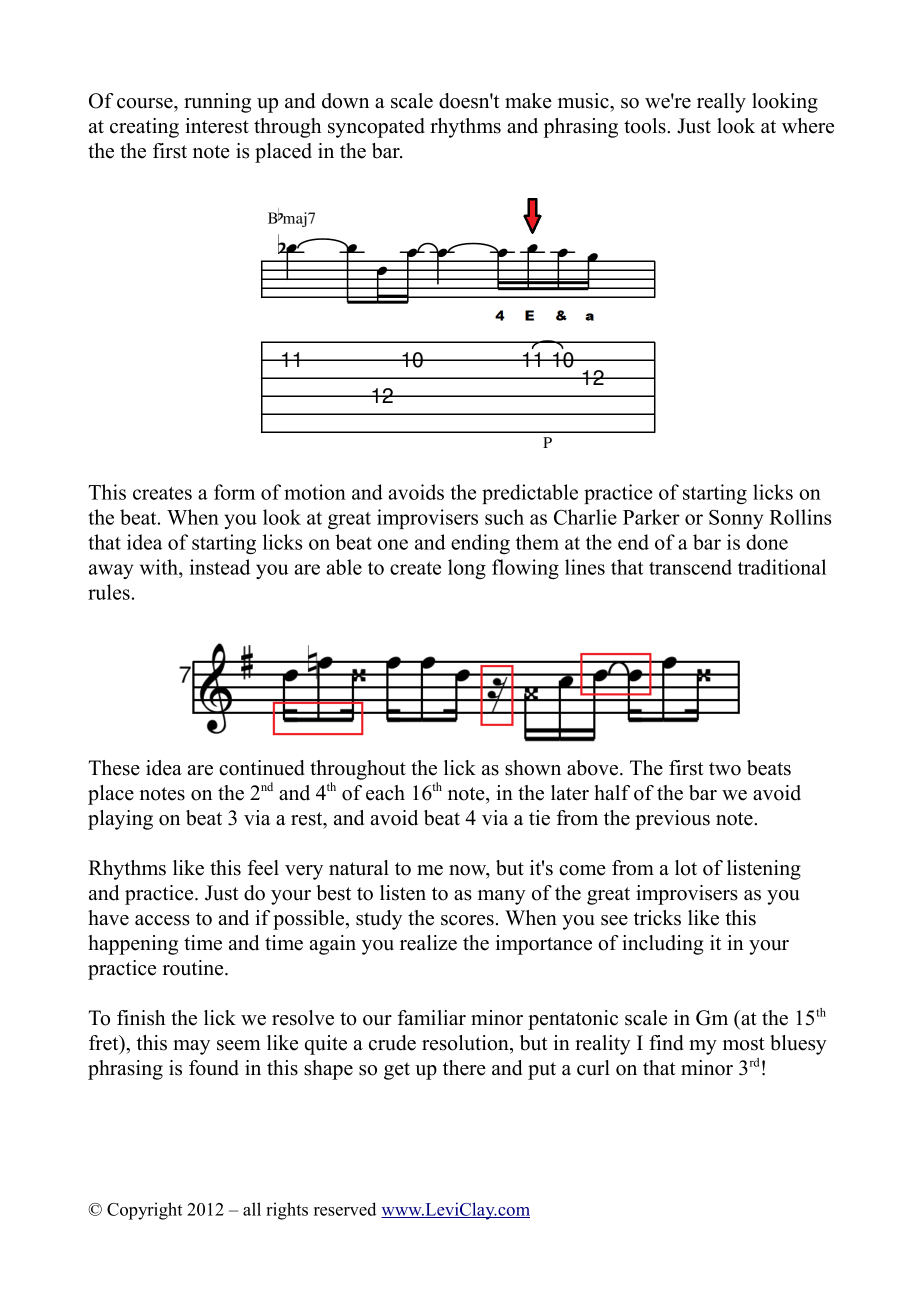 This screenshot has width=924, height=1308. Describe the element at coordinates (721, 103) in the screenshot. I see `really` at that location.
